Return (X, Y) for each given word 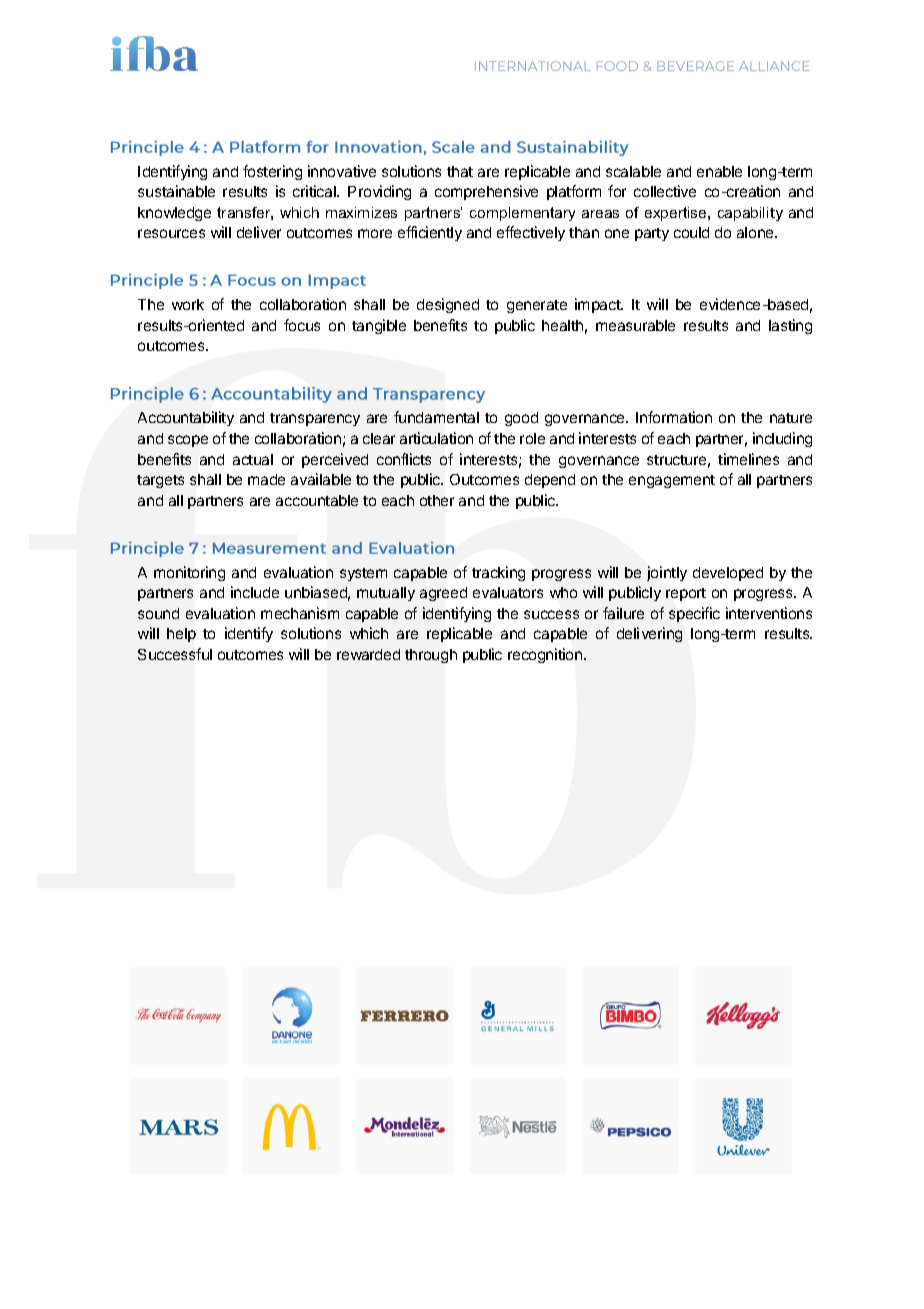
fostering (272, 172)
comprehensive (486, 192)
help (181, 635)
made (266, 479)
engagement (672, 481)
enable (719, 171)
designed (448, 305)
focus (302, 325)
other (437, 500)
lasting (790, 326)
